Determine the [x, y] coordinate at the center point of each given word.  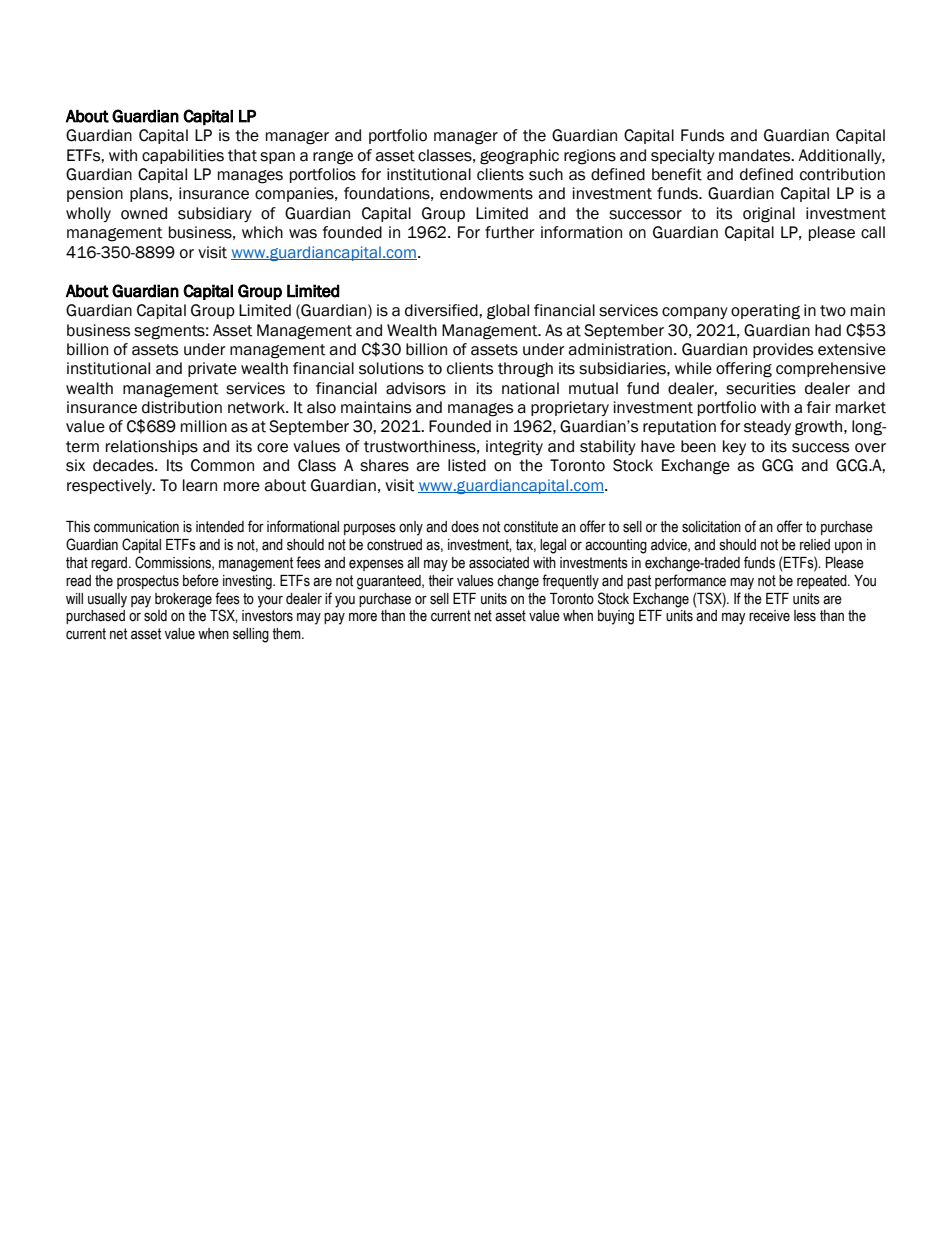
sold [155, 616]
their [441, 581]
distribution [182, 407]
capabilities [183, 156]
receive [769, 616]
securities [761, 388]
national [530, 388]
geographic [519, 157]
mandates [756, 155]
